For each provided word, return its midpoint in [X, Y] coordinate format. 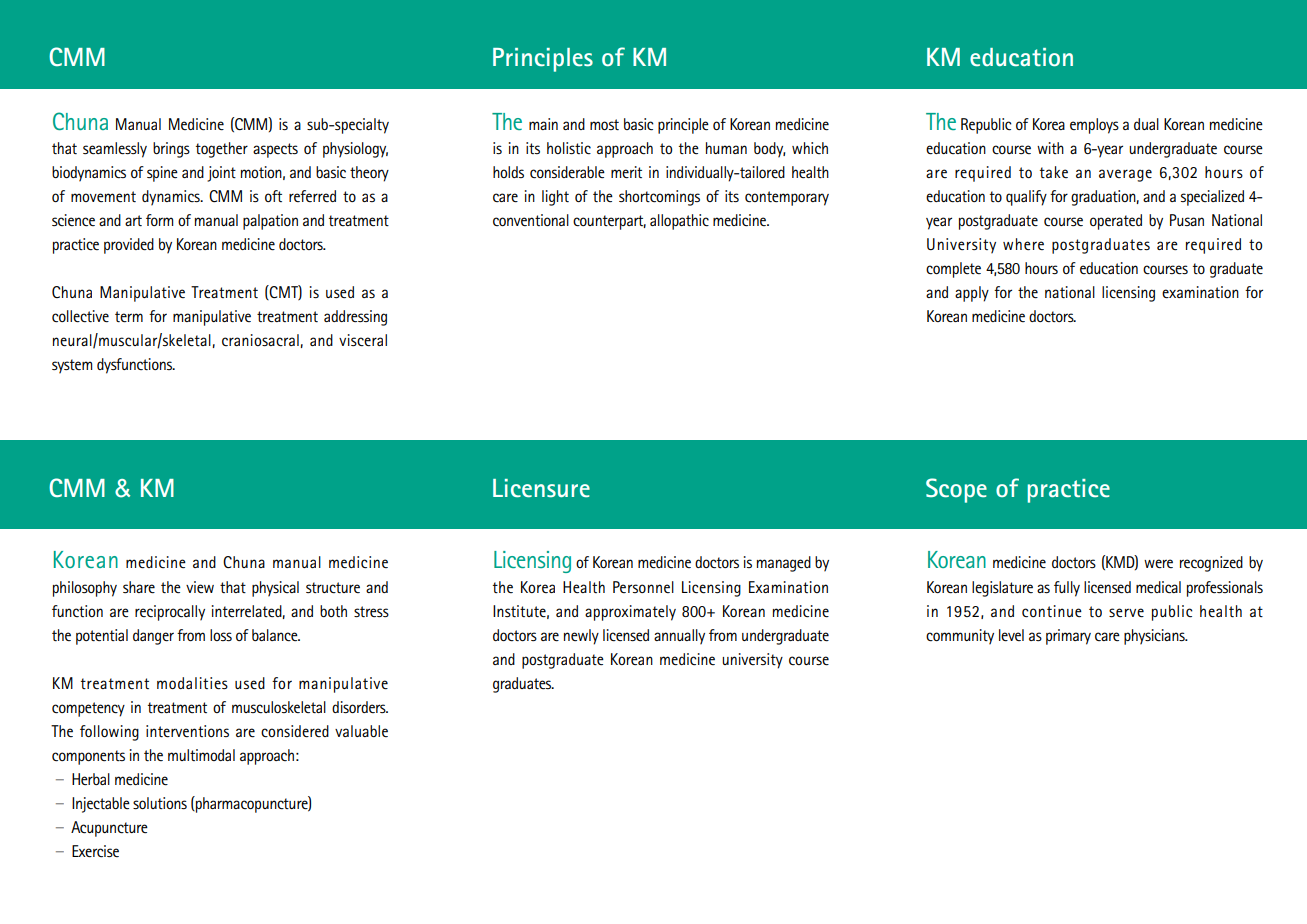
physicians [1155, 637]
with [1050, 148]
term [129, 316]
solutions [160, 803]
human [726, 148]
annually [679, 637]
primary [1068, 637]
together [222, 150]
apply [972, 294]
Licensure [541, 488]
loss [221, 635]
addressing [355, 318]
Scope [956, 490]
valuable [361, 731]
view [200, 587]
